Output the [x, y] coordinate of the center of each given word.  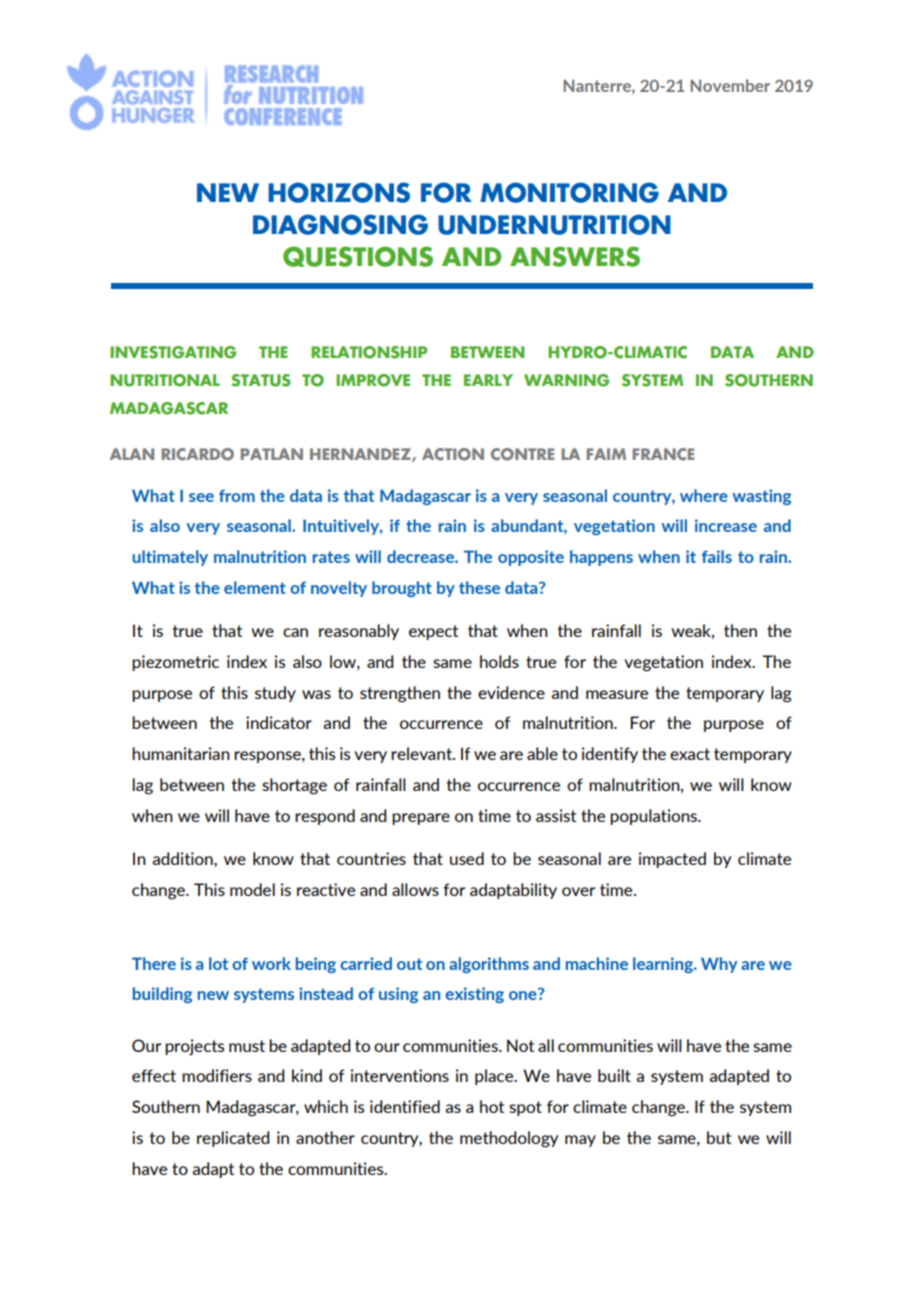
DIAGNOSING [340, 224]
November [730, 85]
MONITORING [569, 192]
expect [433, 632]
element [255, 587]
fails [717, 556]
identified [405, 1106]
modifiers [217, 1075]
